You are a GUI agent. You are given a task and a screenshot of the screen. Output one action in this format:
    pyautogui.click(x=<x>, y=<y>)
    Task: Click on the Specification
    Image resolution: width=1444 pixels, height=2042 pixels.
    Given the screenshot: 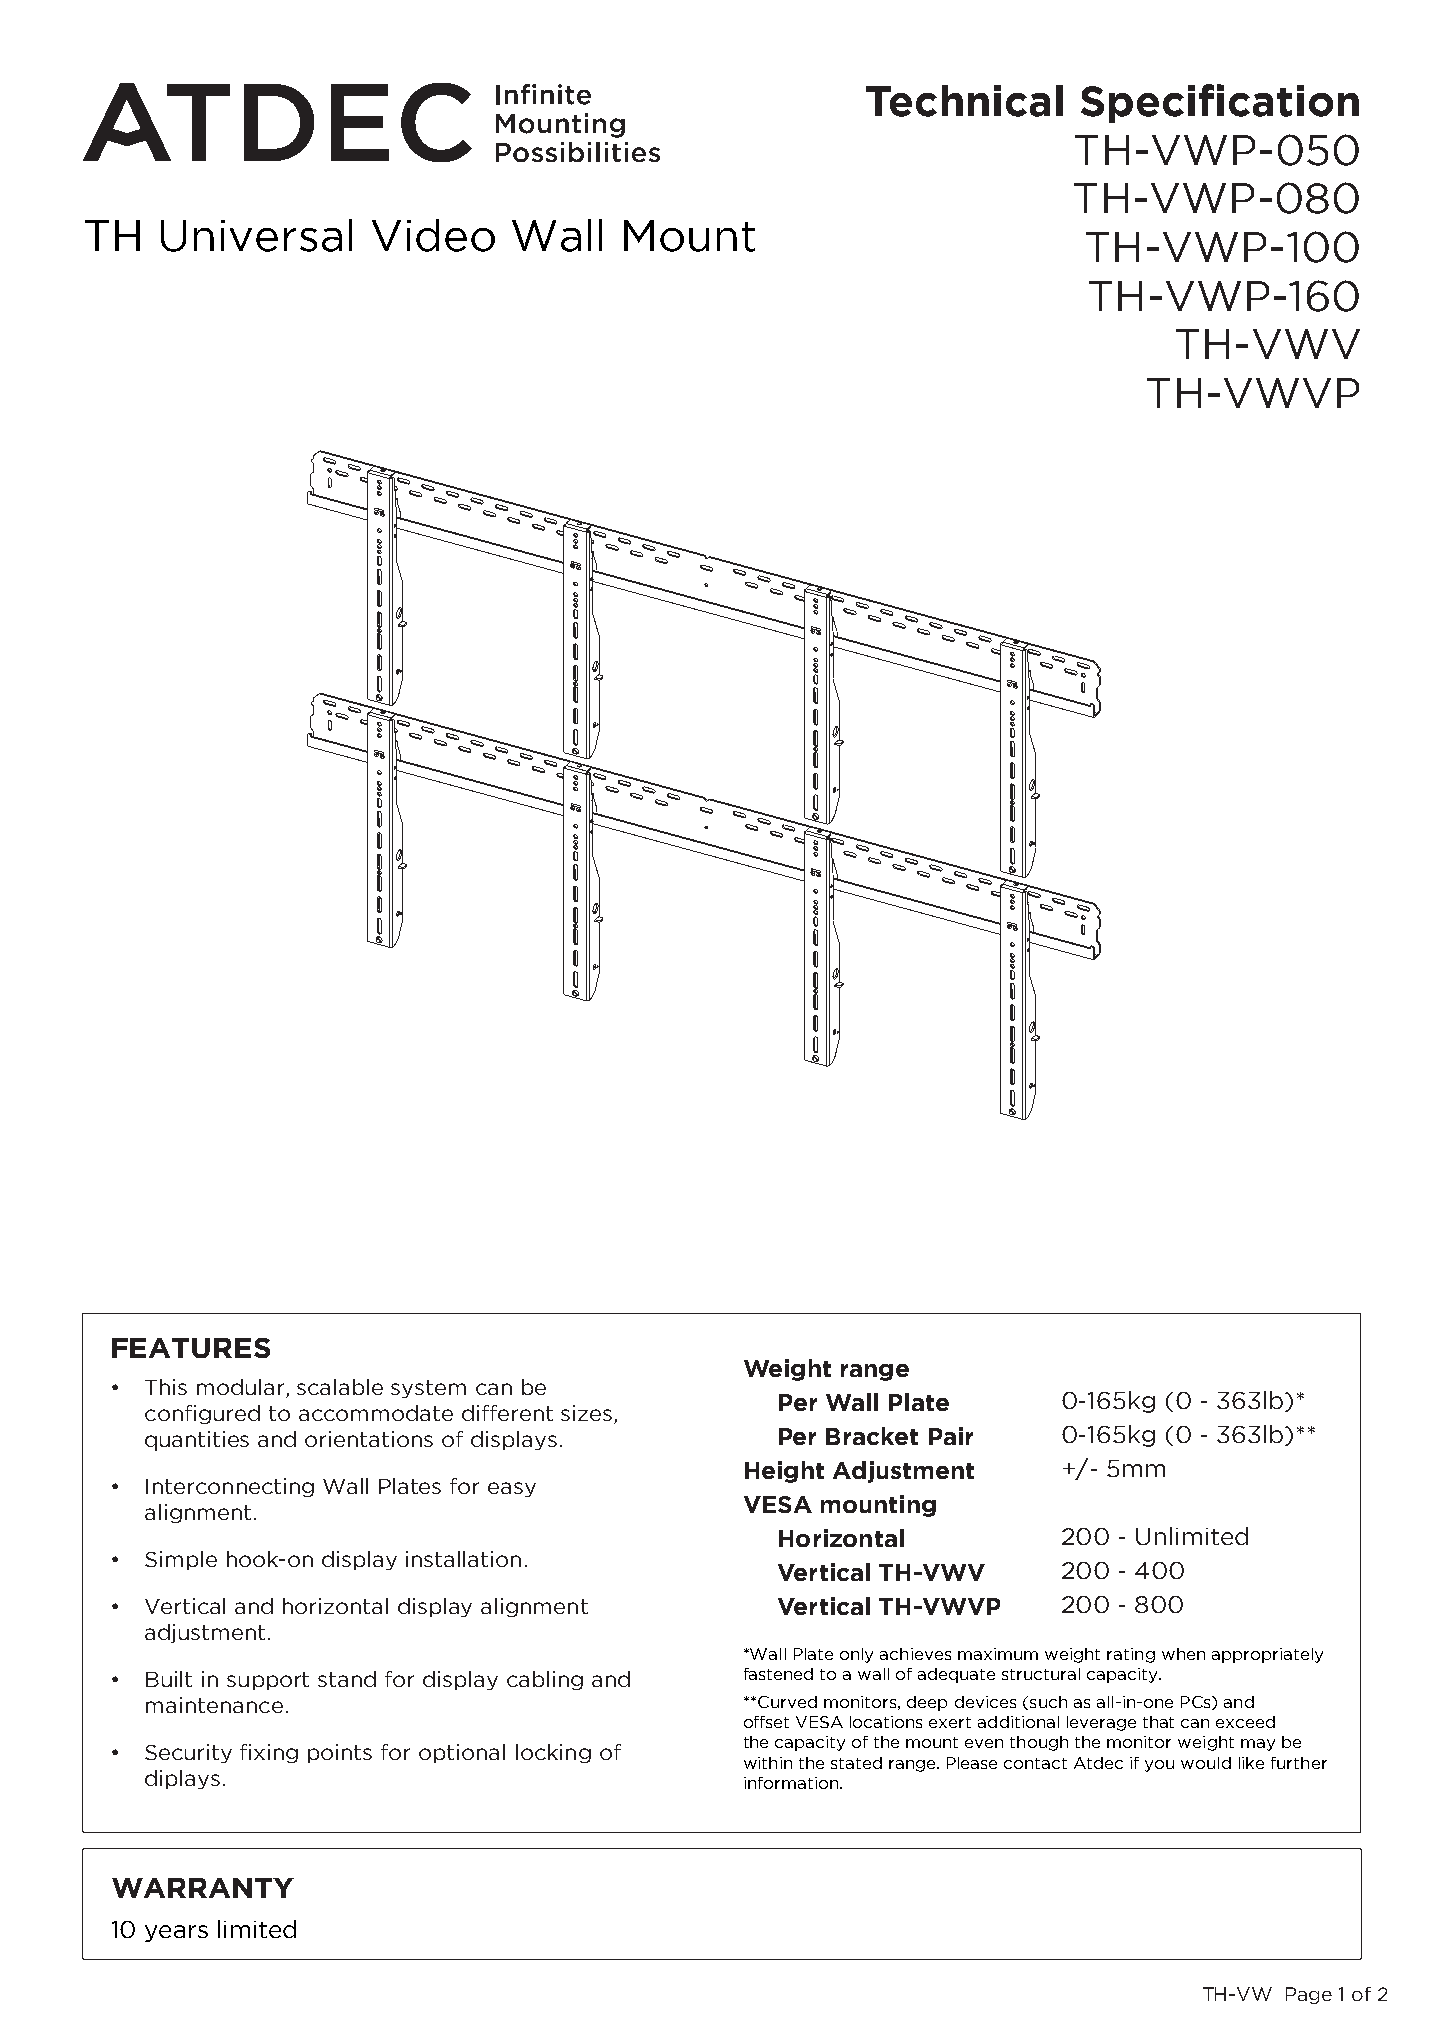 What is the action you would take?
    pyautogui.click(x=1220, y=103)
